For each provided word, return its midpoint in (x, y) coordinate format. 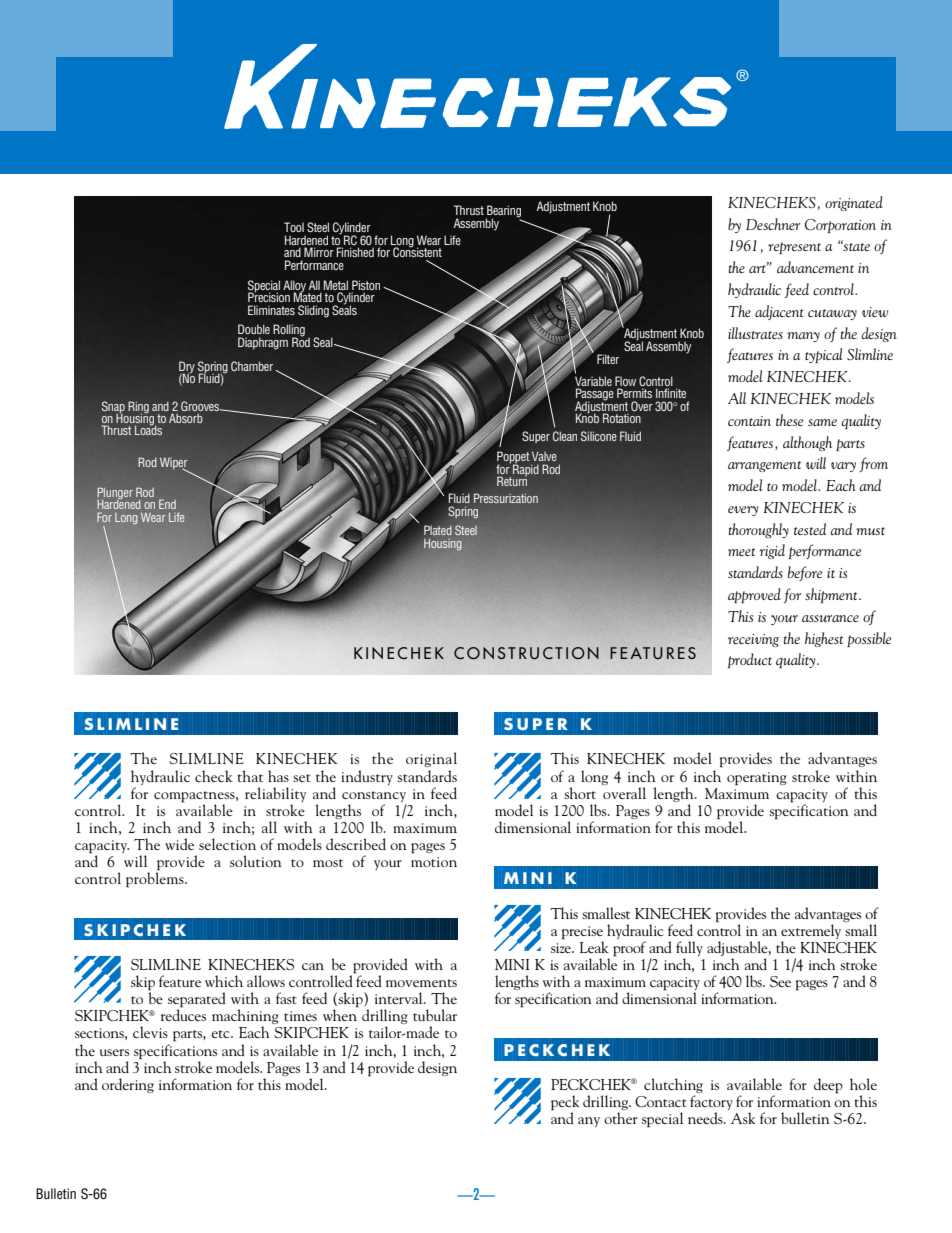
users (114, 1052)
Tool (294, 227)
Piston (366, 286)
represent (794, 248)
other (621, 1118)
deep (828, 1086)
